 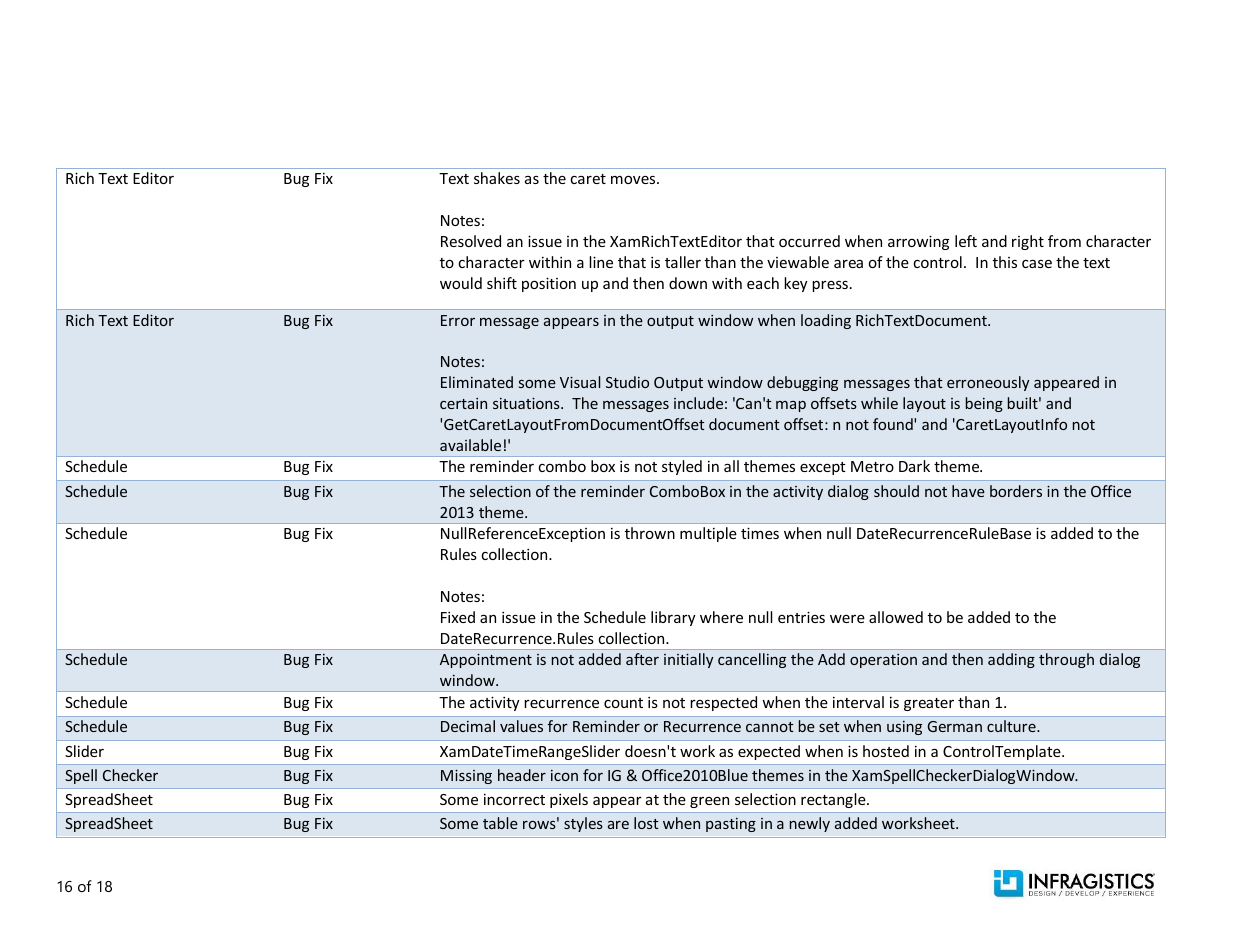 I want to click on pasting, so click(x=731, y=825).
